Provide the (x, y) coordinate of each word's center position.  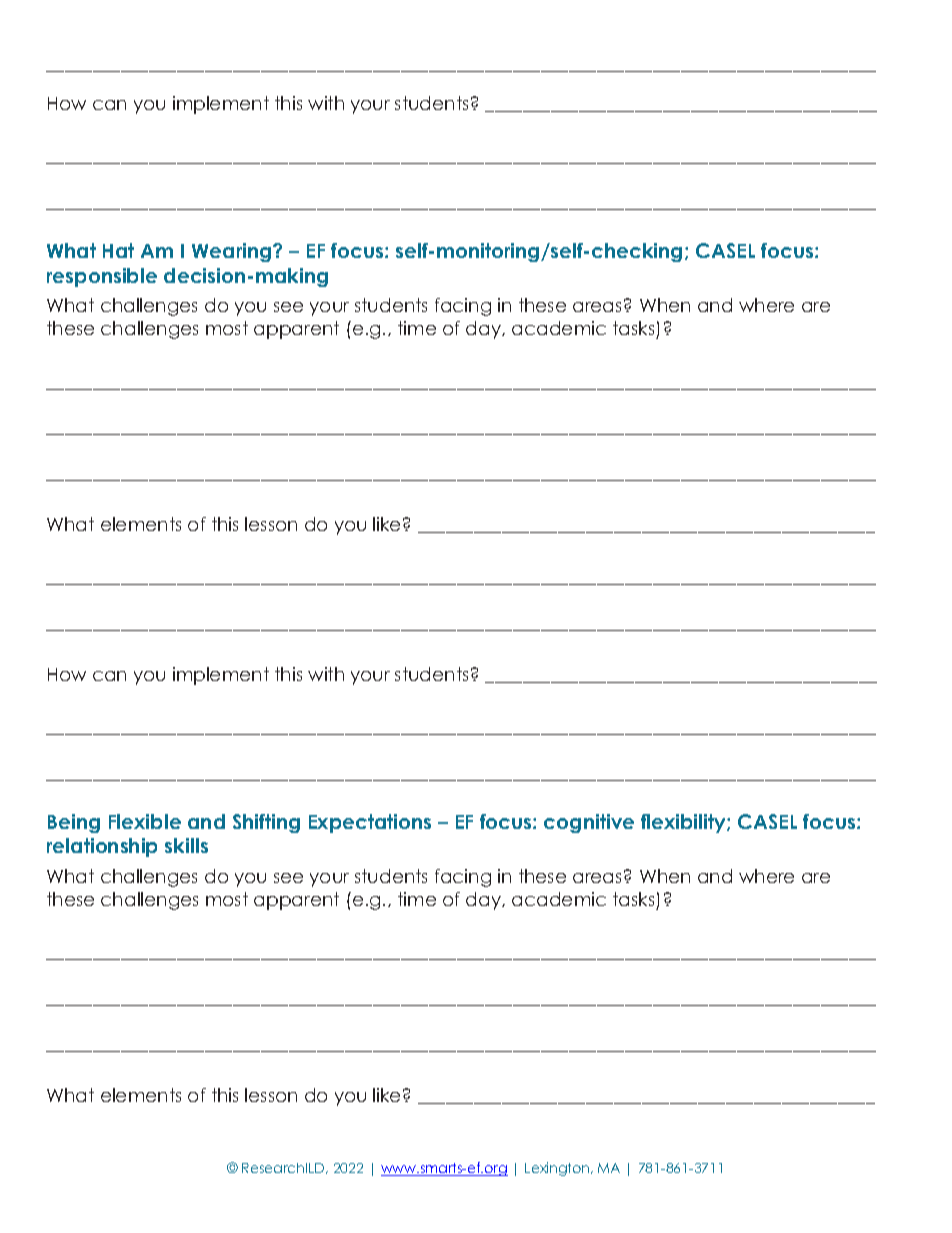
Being (74, 823)
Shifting (266, 823)
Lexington (558, 1169)
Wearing (233, 252)
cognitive (589, 823)
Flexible (145, 821)
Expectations (370, 823)
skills (186, 845)
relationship (102, 847)
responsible (102, 277)
